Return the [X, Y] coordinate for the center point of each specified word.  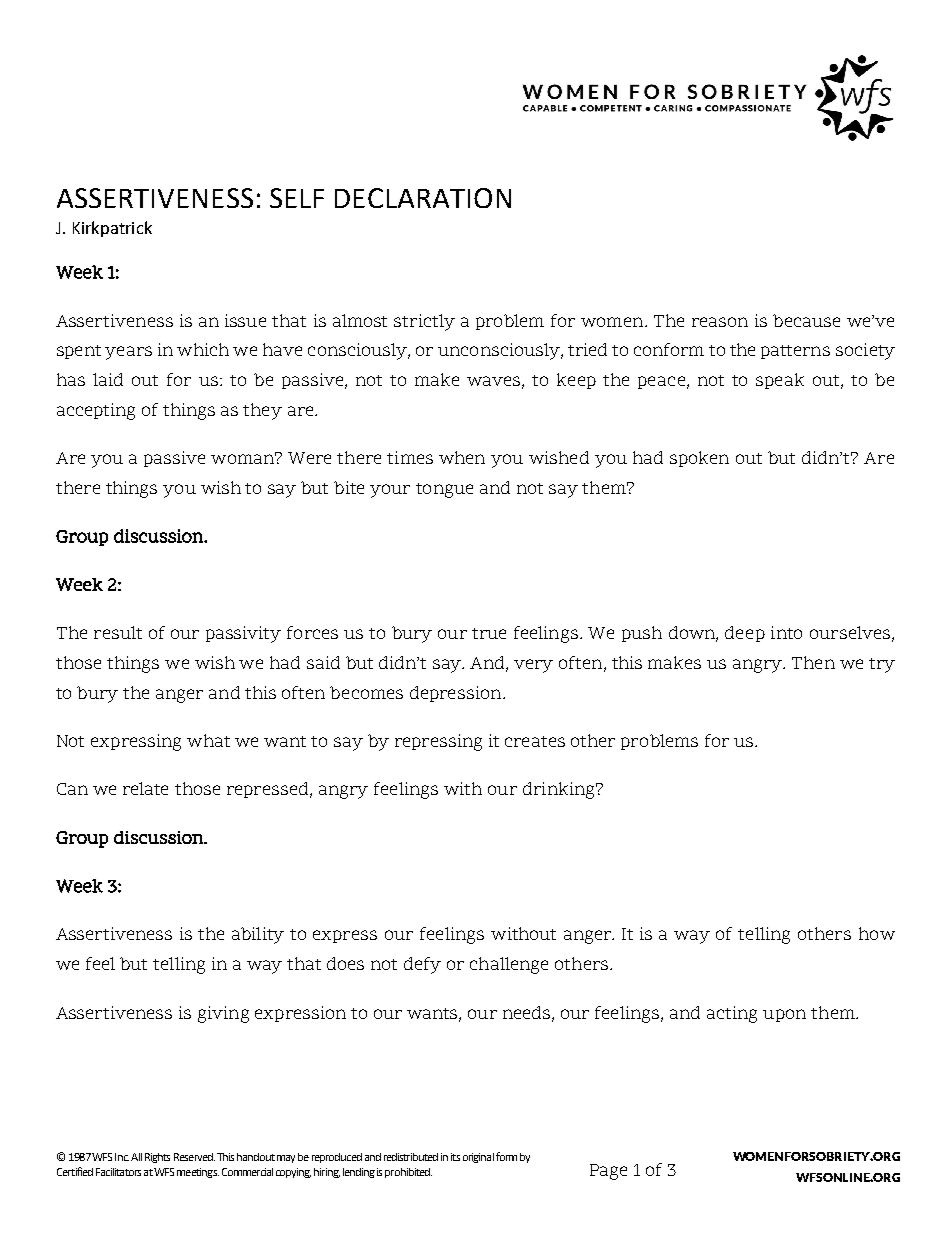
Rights [157, 1158]
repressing [438, 742]
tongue [444, 490]
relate [145, 788]
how [877, 933]
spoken [699, 459]
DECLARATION [423, 198]
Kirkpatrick [112, 229]
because [806, 320]
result [118, 632]
